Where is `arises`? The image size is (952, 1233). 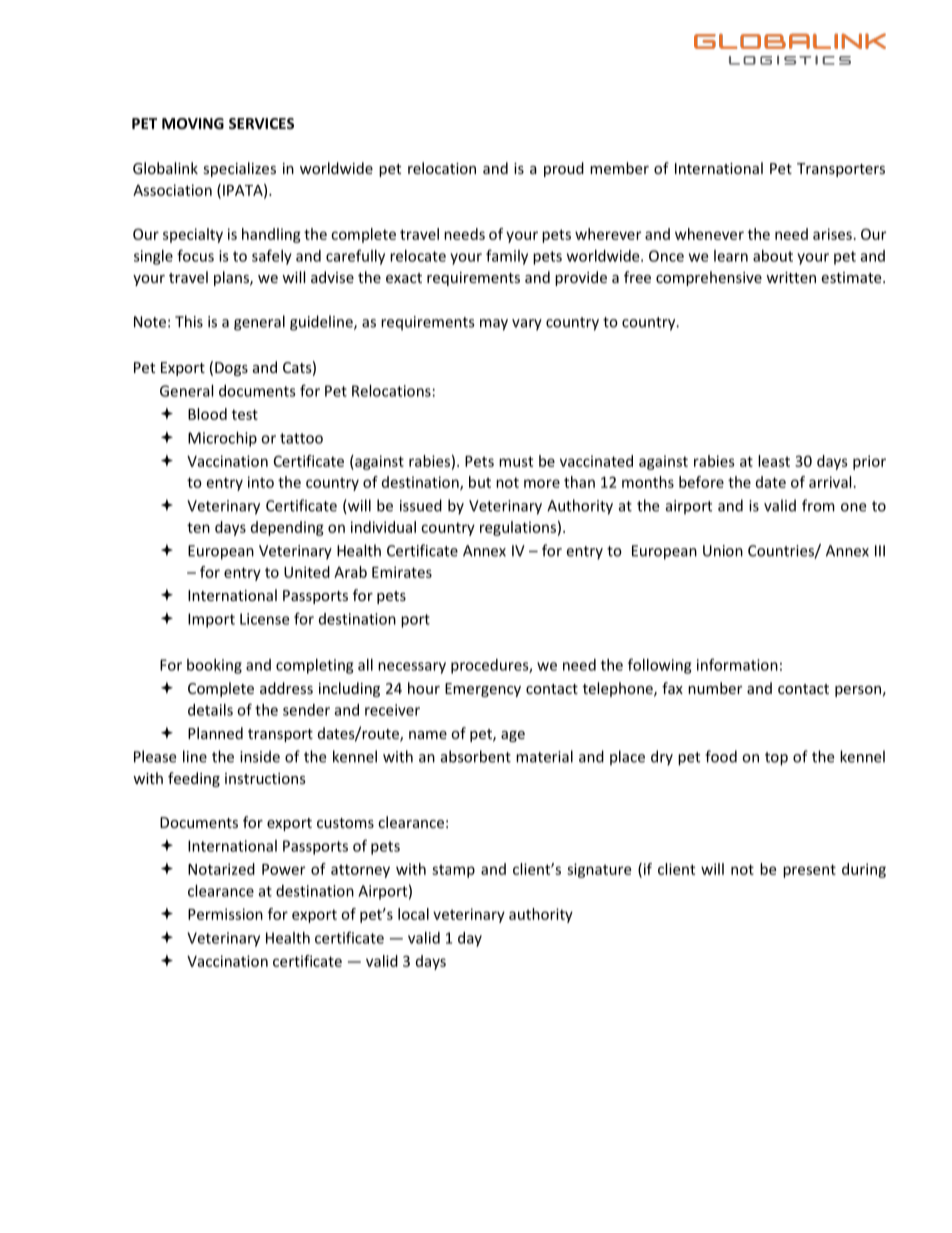
arises is located at coordinates (832, 234).
